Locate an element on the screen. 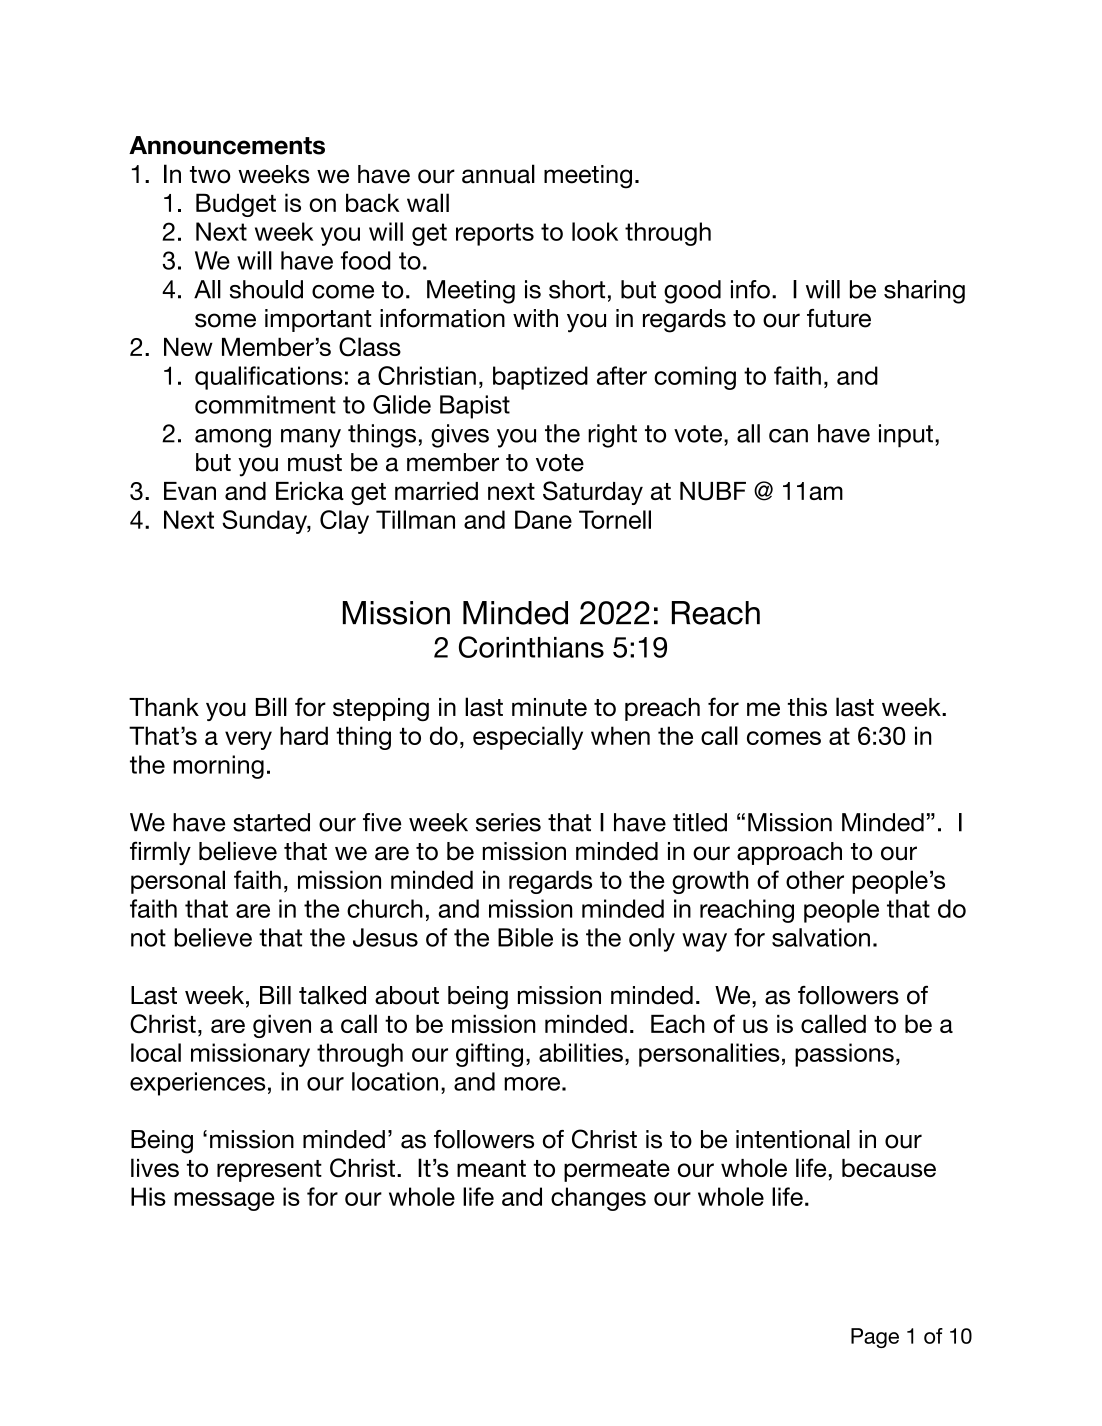  sharing is located at coordinates (924, 292).
